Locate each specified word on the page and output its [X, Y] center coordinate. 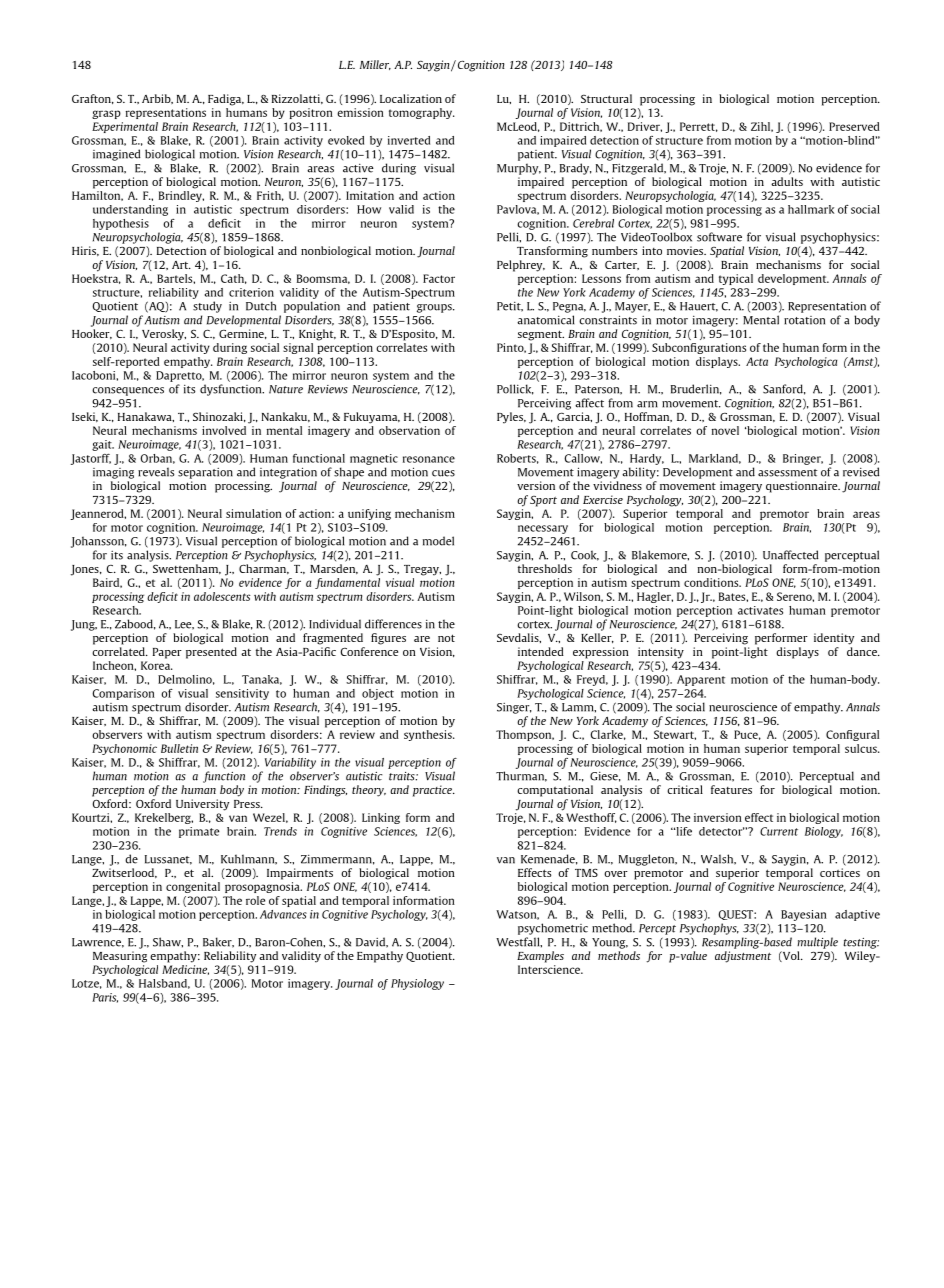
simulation [254, 513]
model [438, 541]
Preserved [854, 126]
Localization [411, 98]
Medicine [185, 970]
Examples [540, 957]
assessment [788, 473]
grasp [106, 114]
